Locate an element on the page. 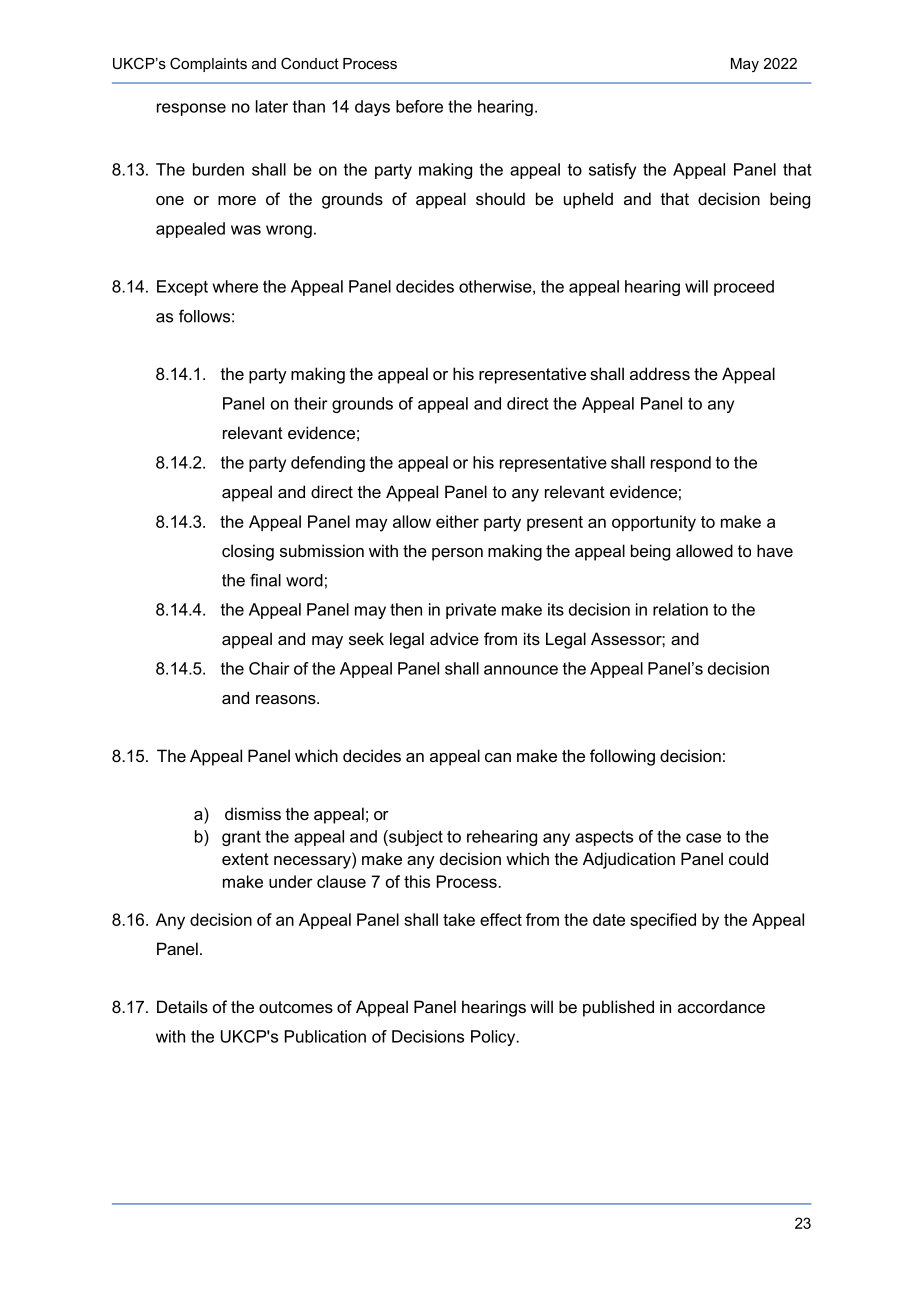  satisfy is located at coordinates (612, 171).
